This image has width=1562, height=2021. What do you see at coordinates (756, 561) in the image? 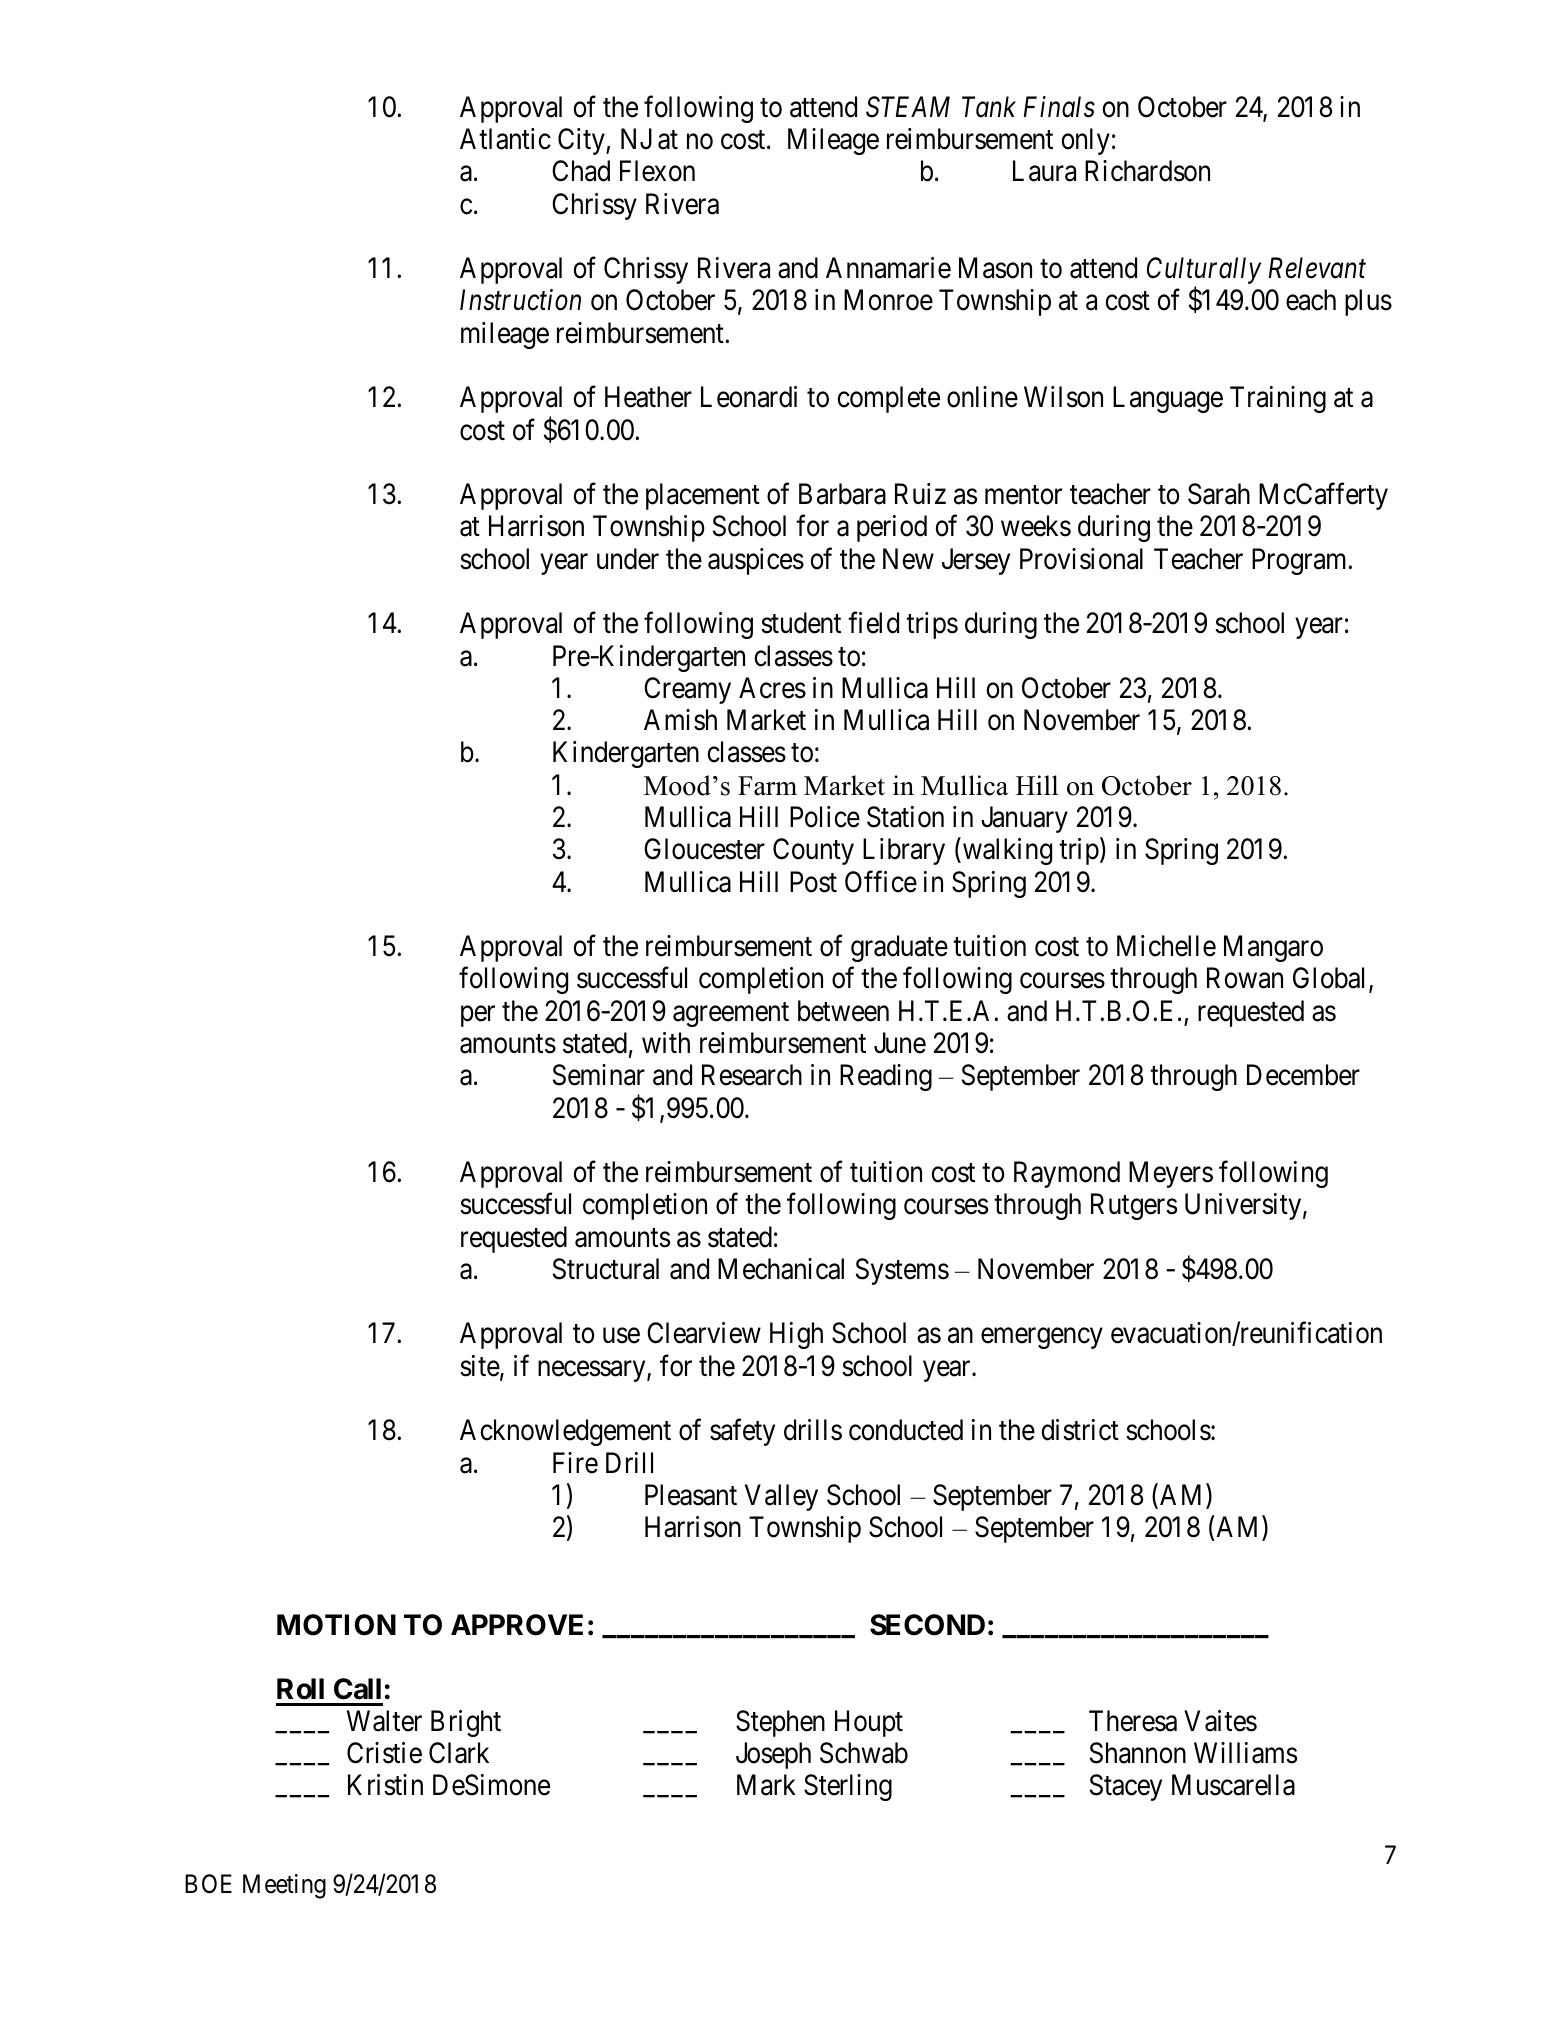
I see `auspices` at bounding box center [756, 561].
